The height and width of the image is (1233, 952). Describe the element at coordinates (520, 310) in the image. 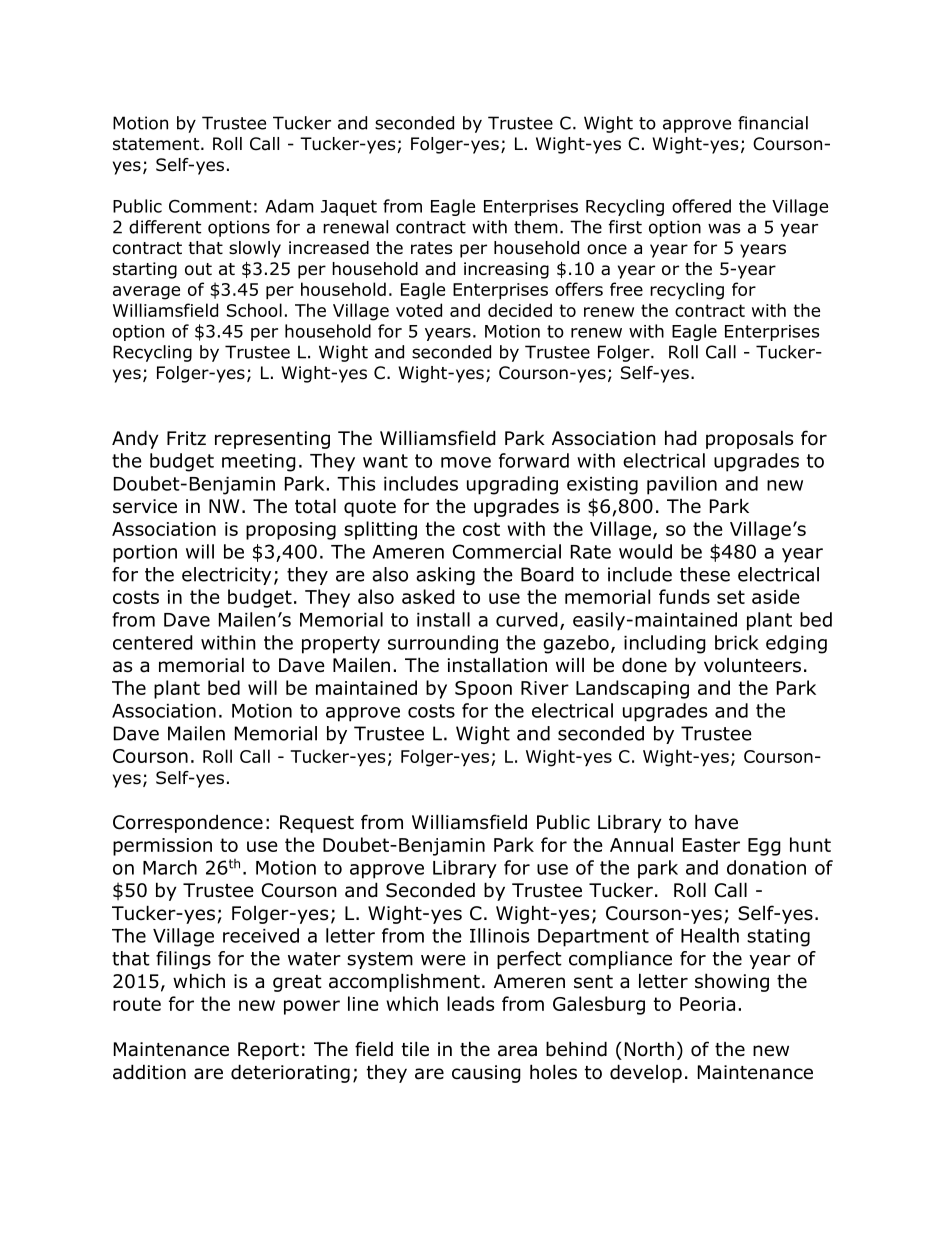

I see `decided` at that location.
